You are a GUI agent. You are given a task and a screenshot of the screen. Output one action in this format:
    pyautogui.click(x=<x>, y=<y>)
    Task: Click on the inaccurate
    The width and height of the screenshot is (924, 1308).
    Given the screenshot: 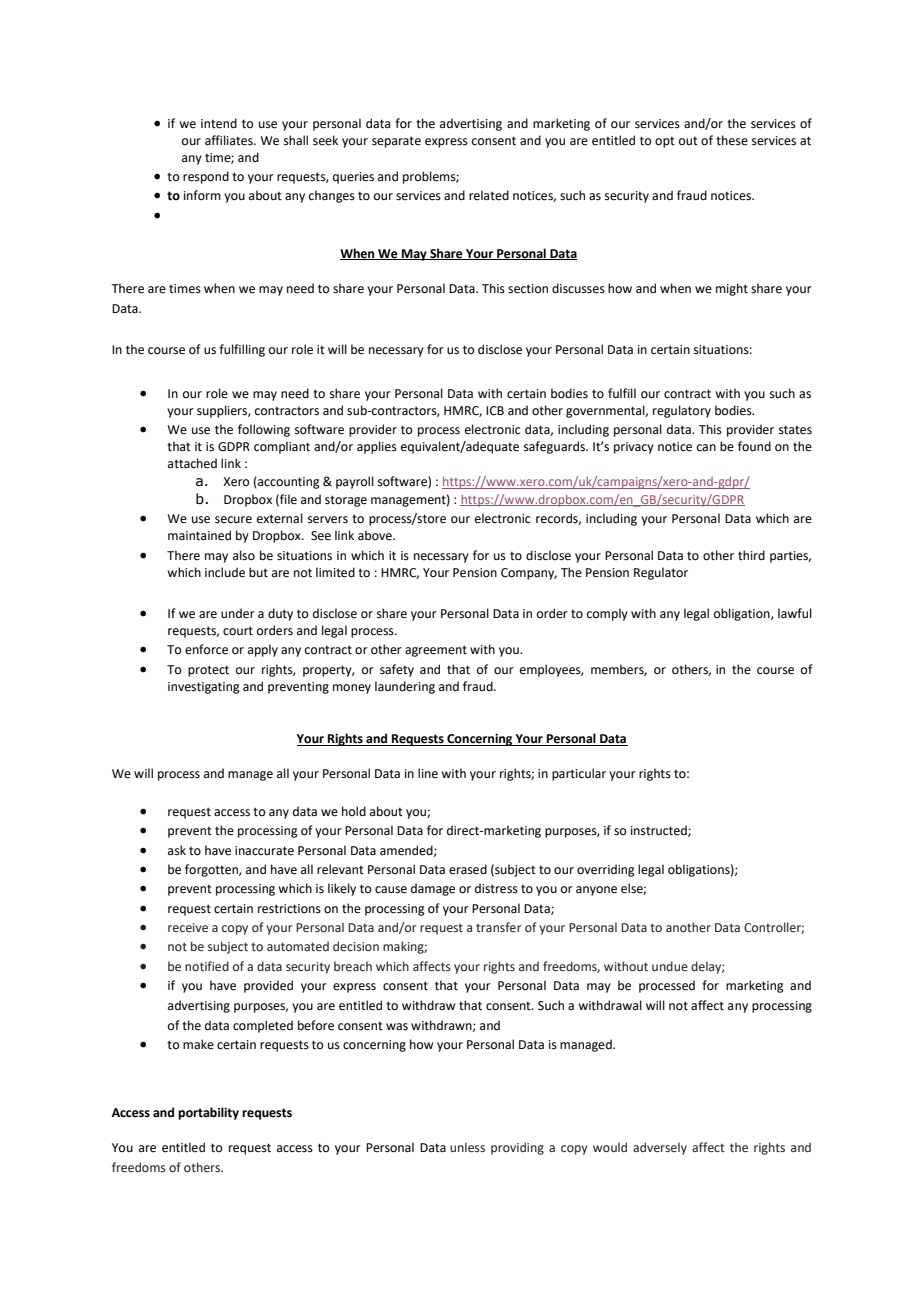 What is the action you would take?
    pyautogui.click(x=264, y=851)
